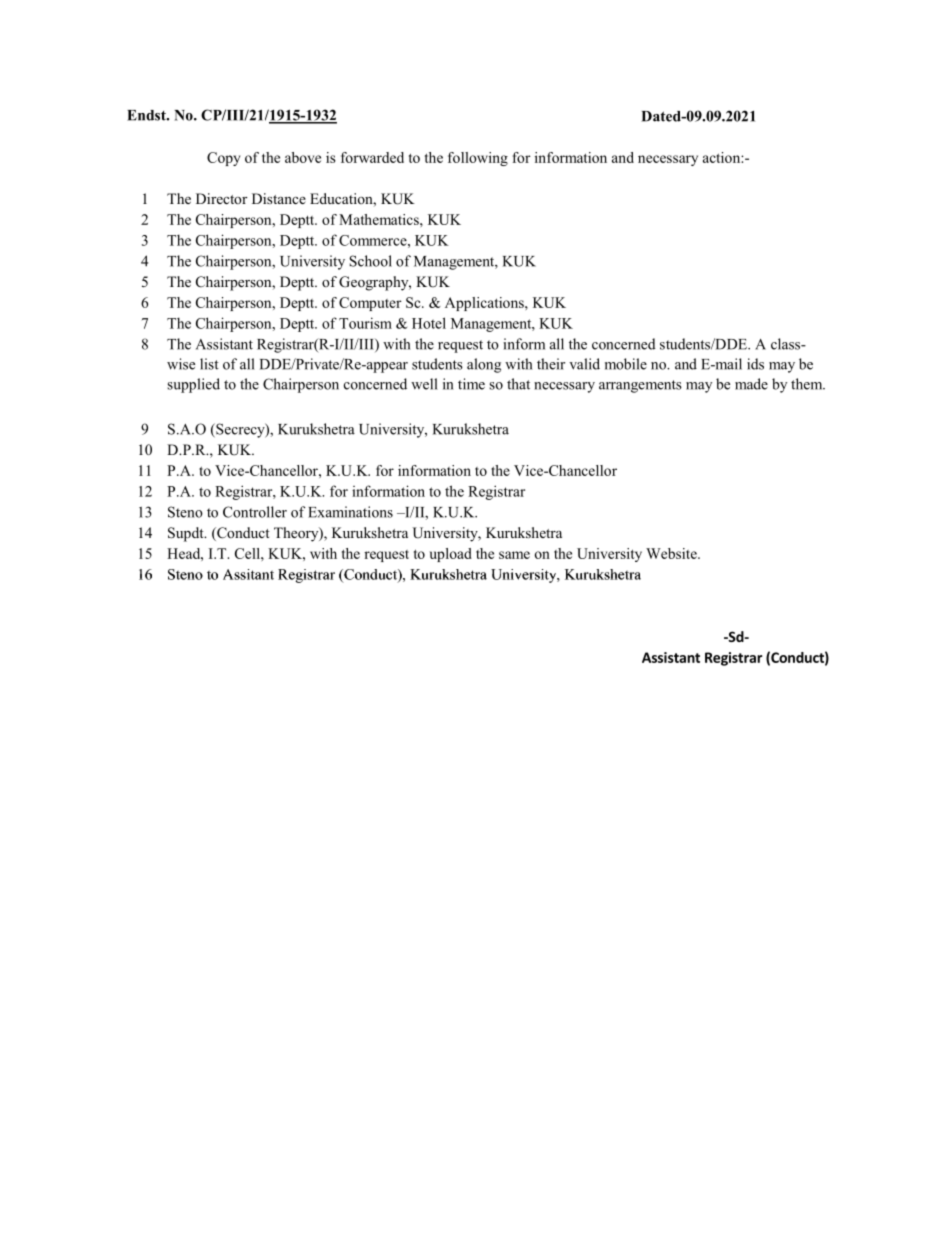  What do you see at coordinates (350, 512) in the page?
I see `Examinations` at bounding box center [350, 512].
